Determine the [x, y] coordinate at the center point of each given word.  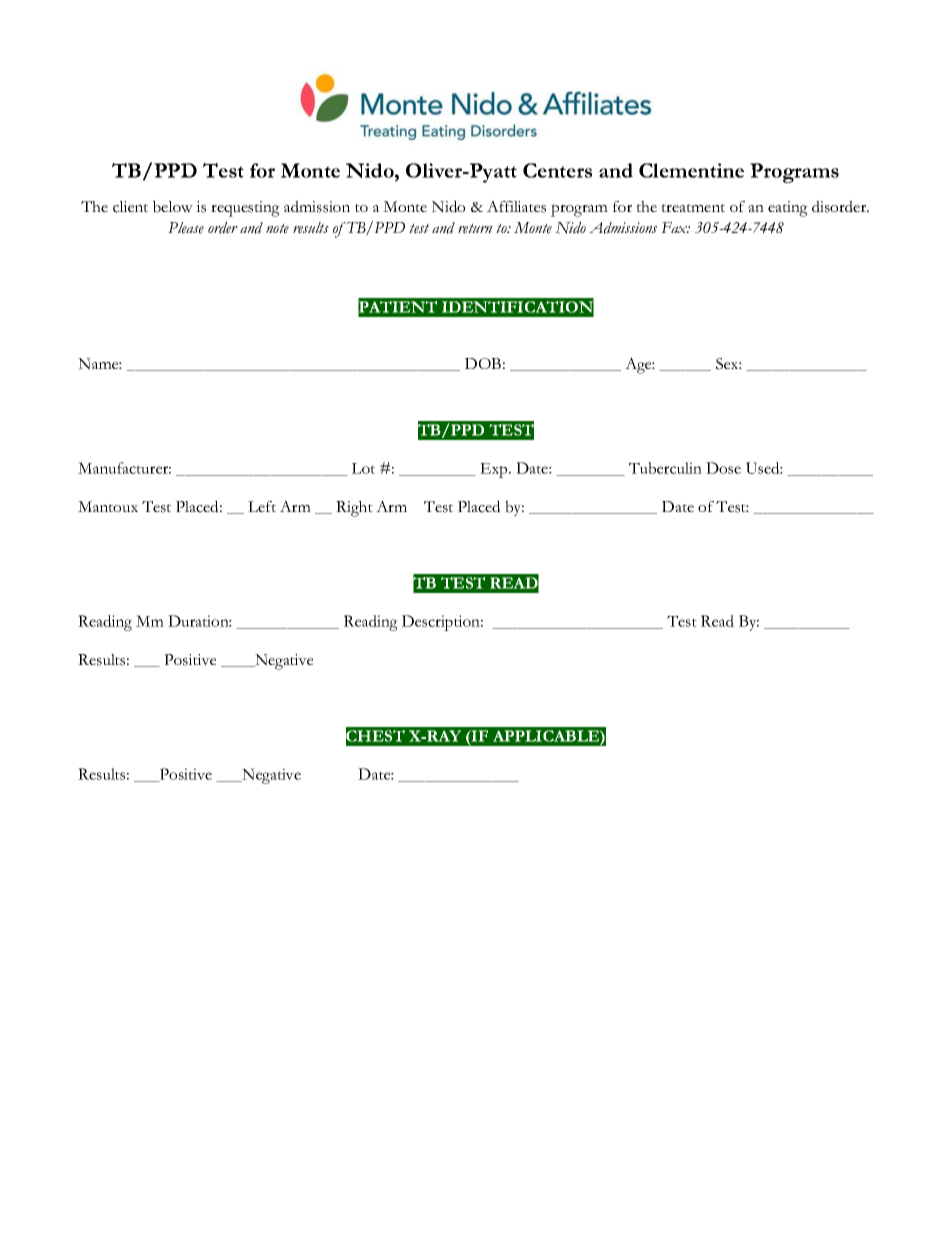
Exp [495, 470]
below [173, 206]
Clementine [691, 170]
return [475, 229]
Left [262, 506]
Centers [557, 170]
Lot [363, 468]
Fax [675, 227]
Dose [723, 468]
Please [186, 228]
